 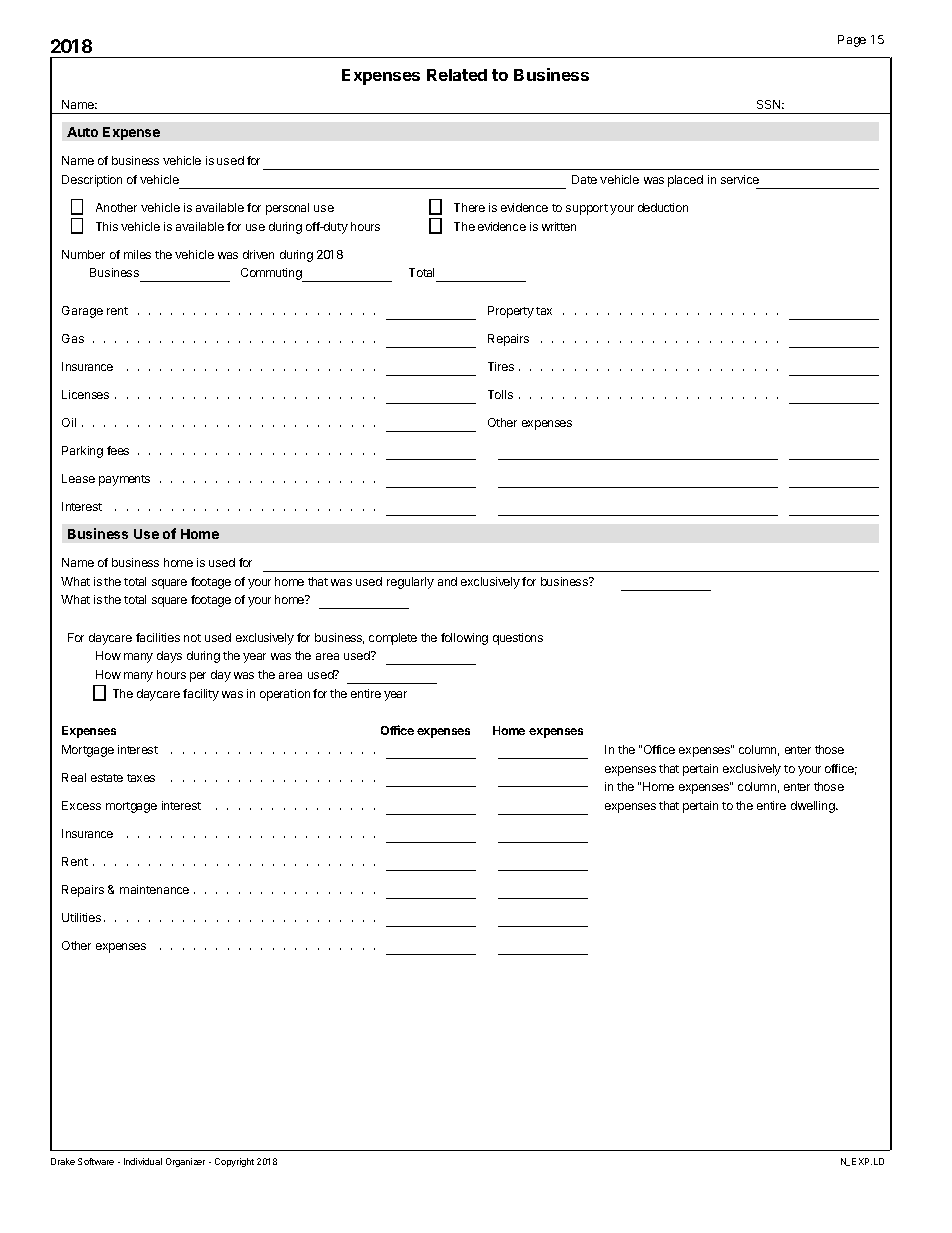 I want to click on Auto, so click(x=82, y=132).
